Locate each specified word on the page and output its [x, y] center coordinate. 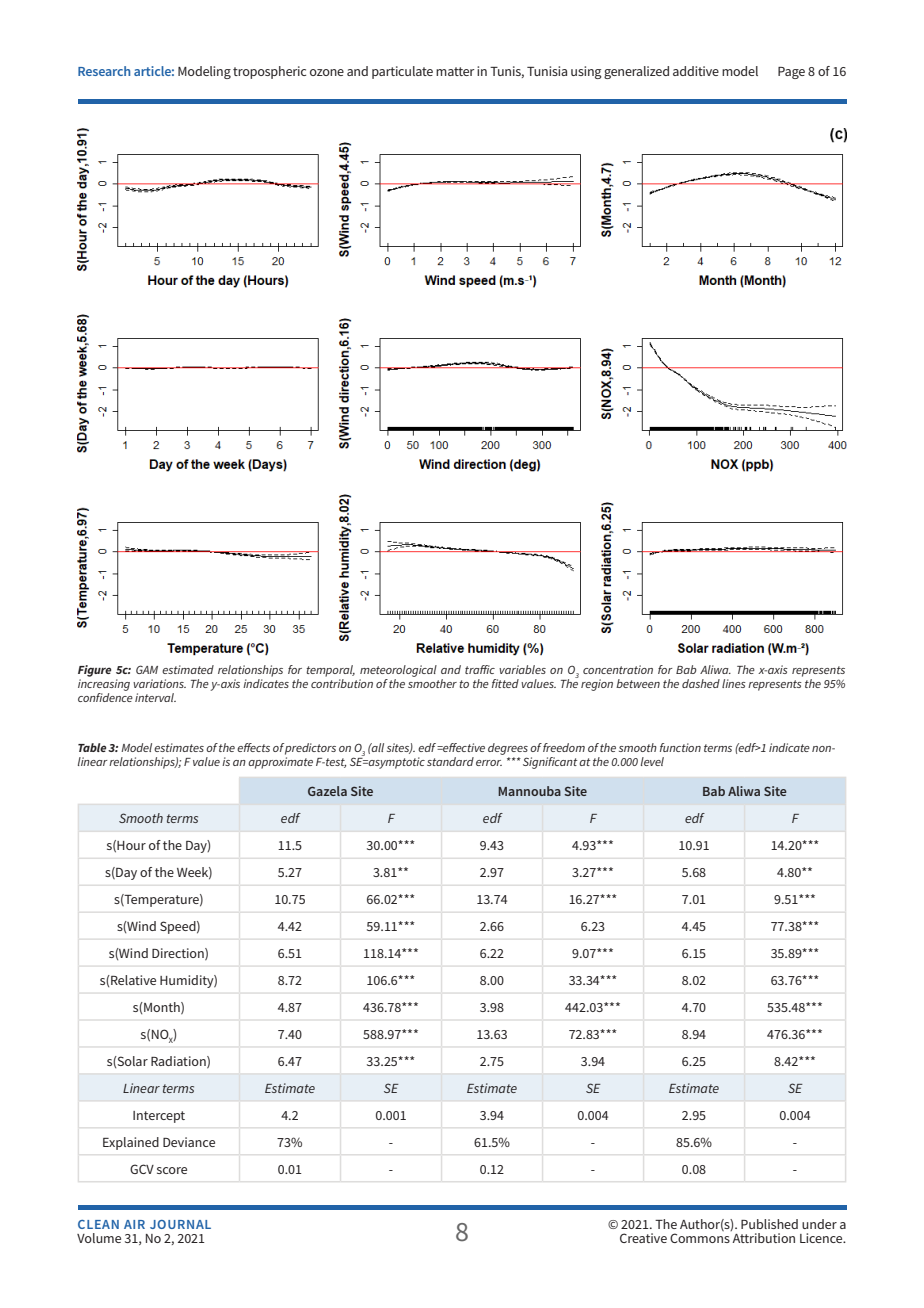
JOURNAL [180, 1224]
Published [769, 1224]
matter [455, 71]
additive [696, 71]
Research [104, 71]
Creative [643, 1238]
